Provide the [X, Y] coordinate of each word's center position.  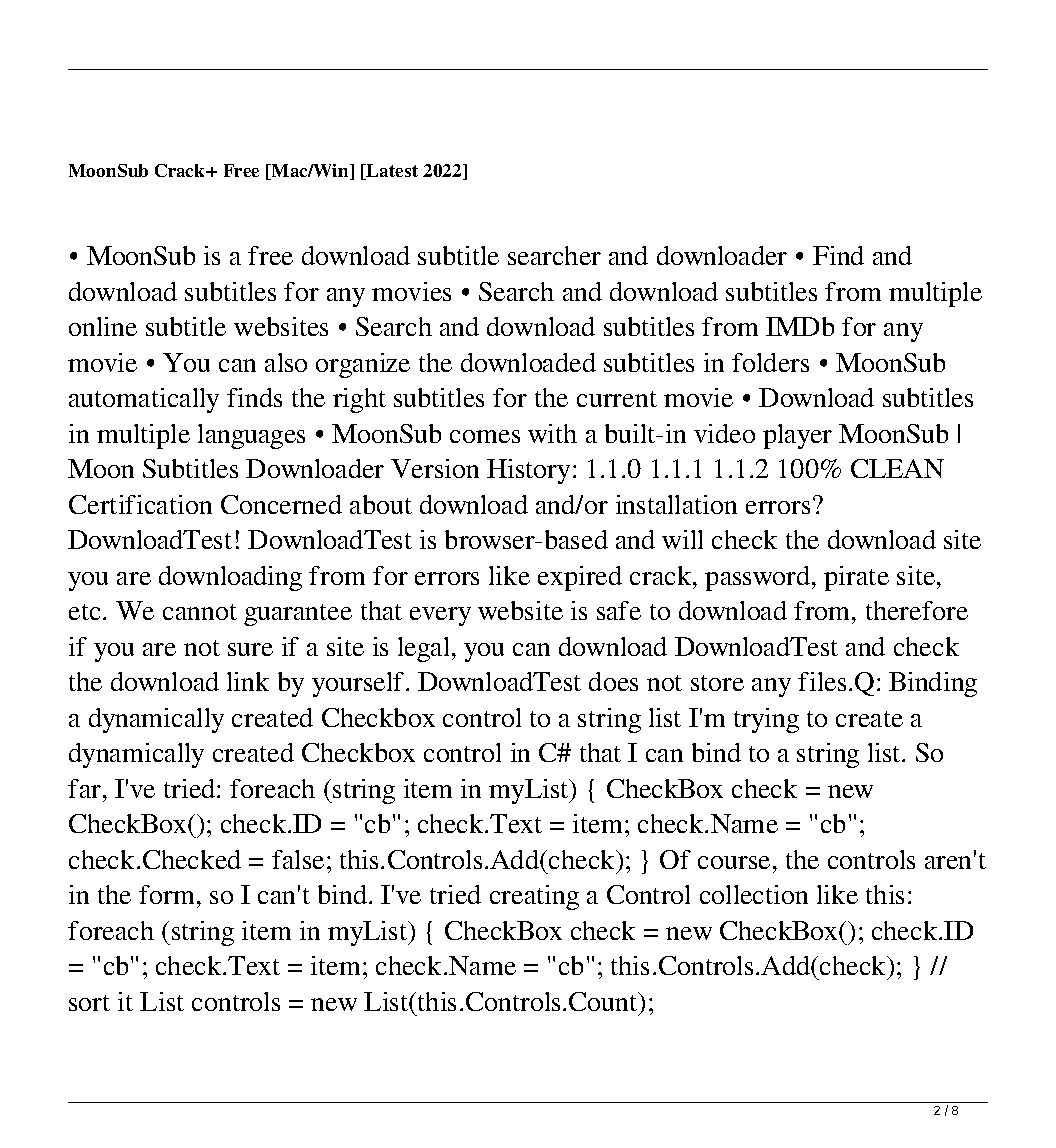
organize [363, 365]
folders [770, 362]
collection [754, 894]
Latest [391, 172]
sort [89, 1003]
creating [534, 897]
